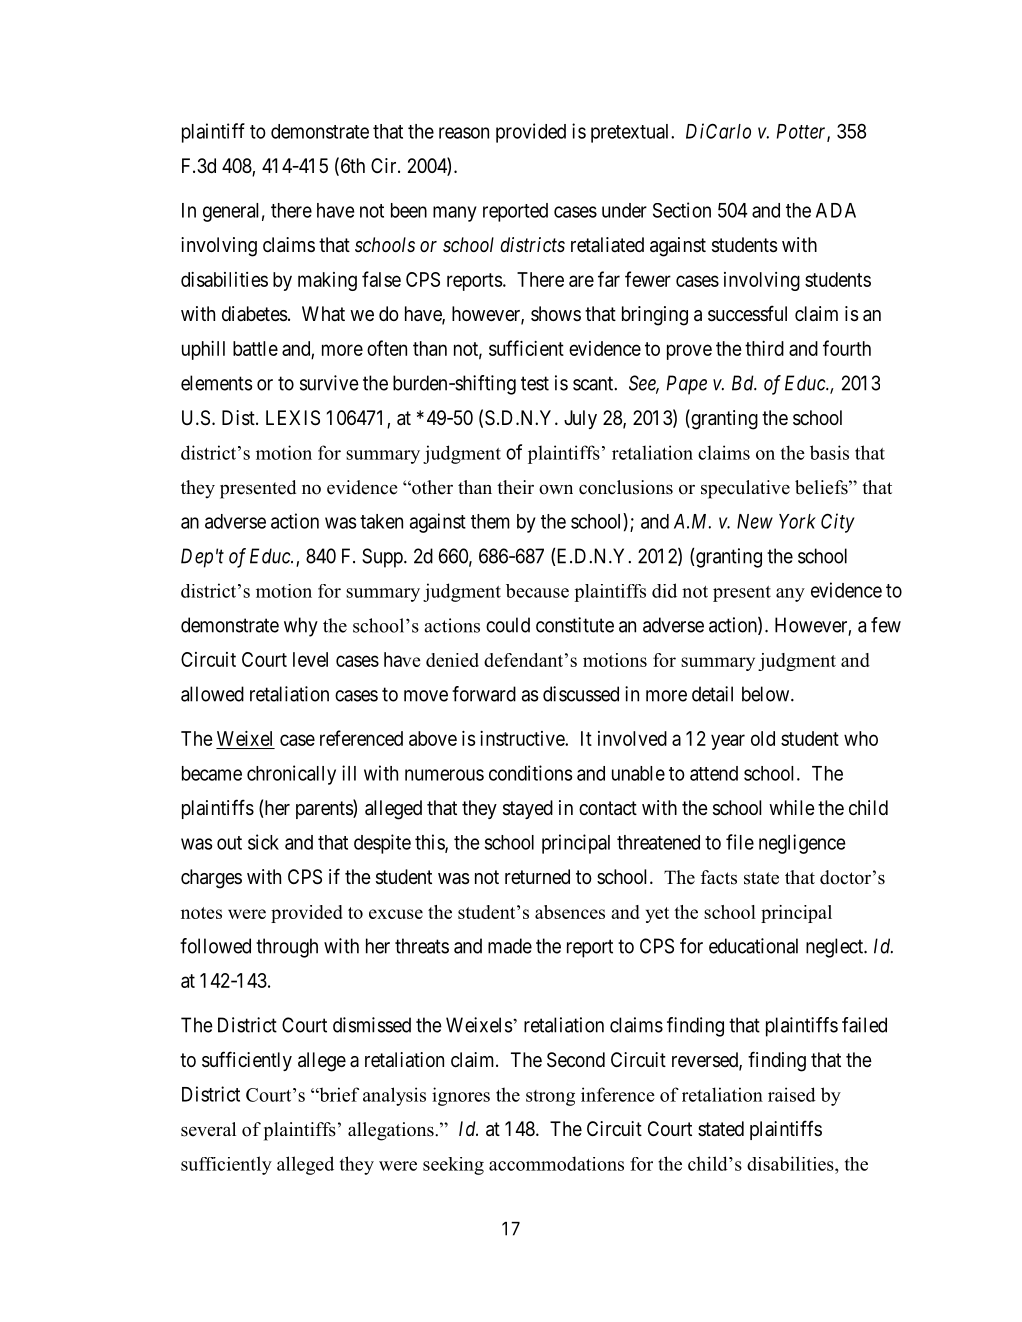  I want to click on accommodations, so click(556, 1163).
